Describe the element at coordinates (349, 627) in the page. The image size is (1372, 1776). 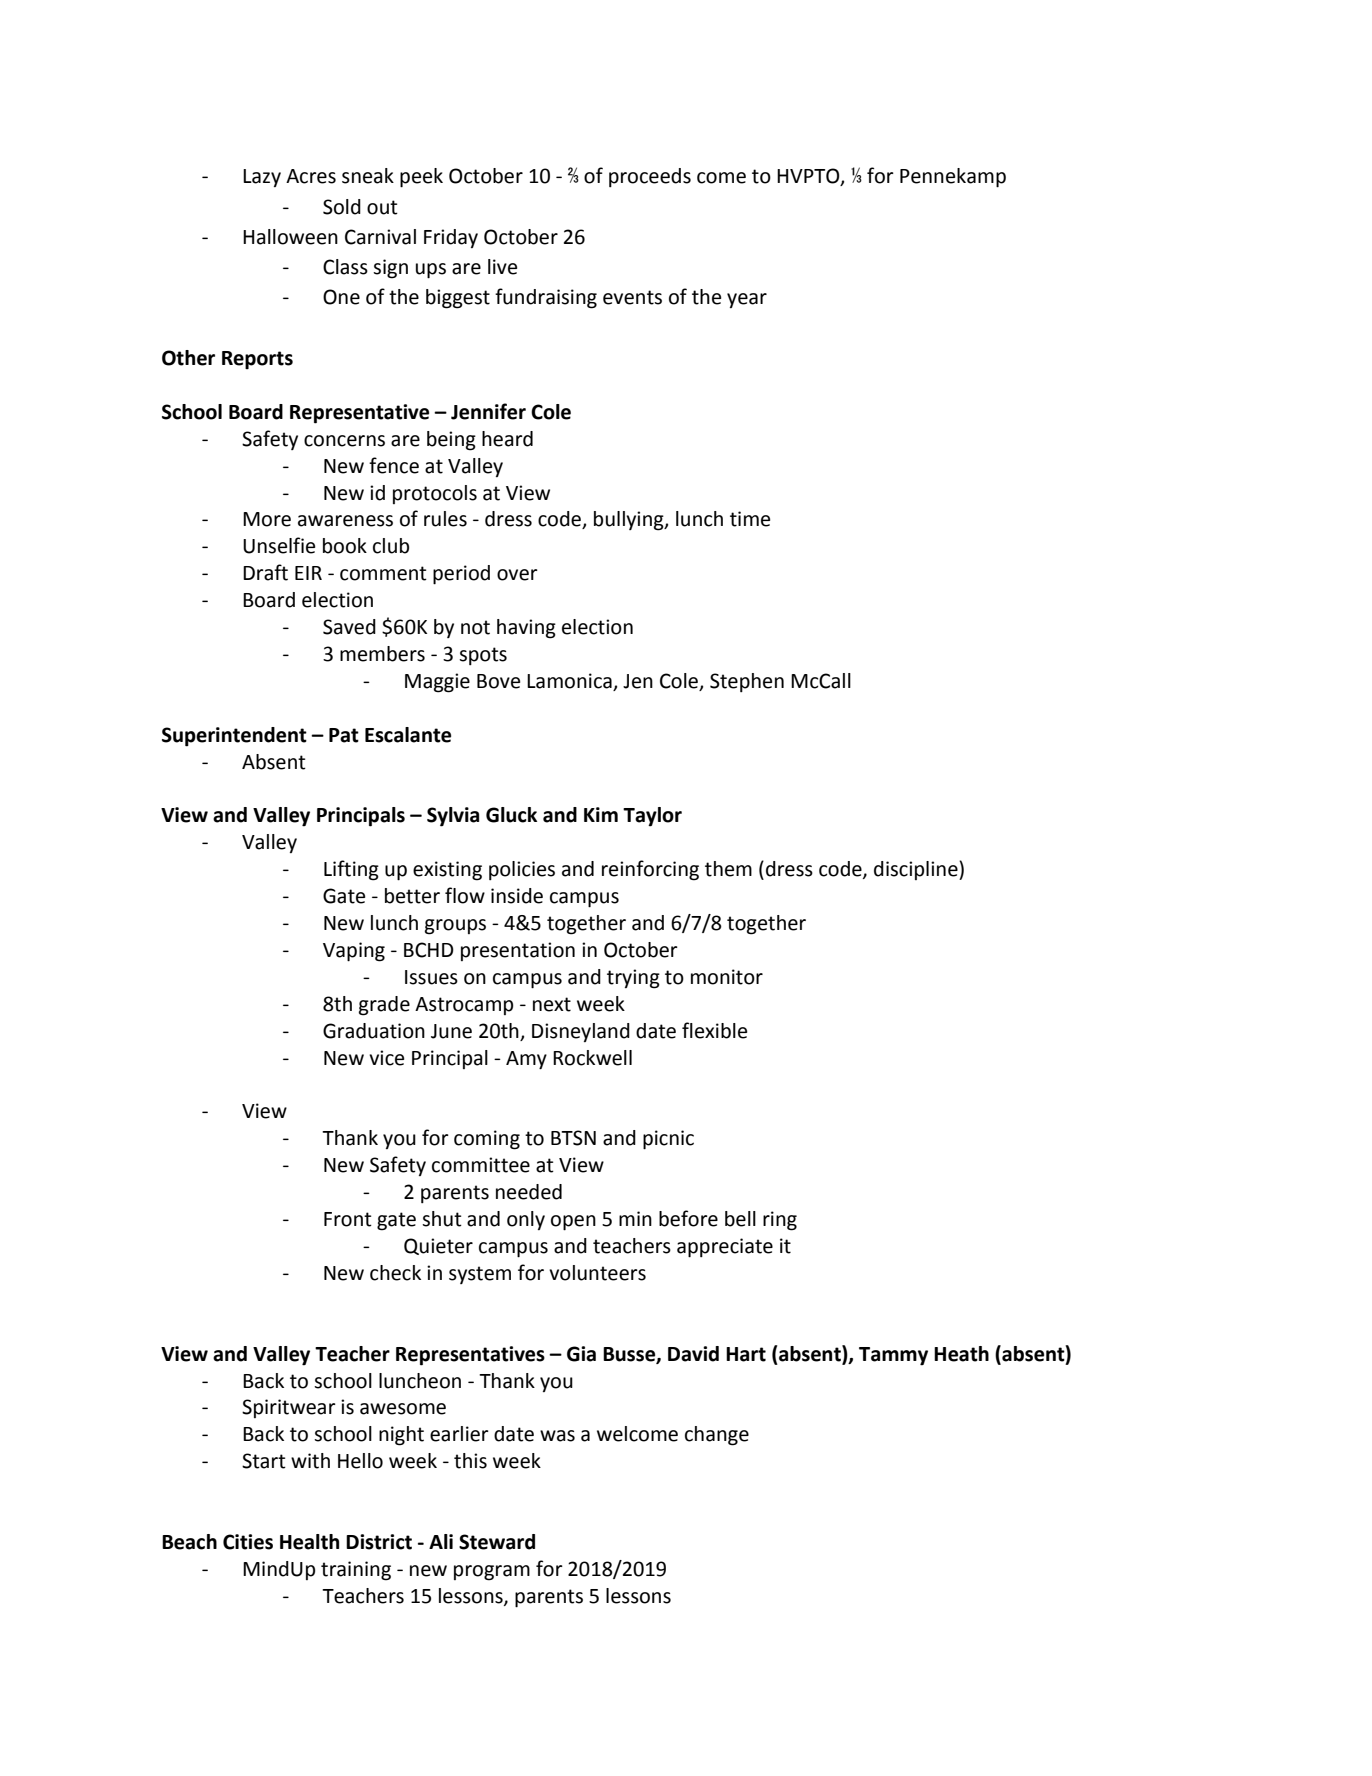
I see `Saved` at that location.
